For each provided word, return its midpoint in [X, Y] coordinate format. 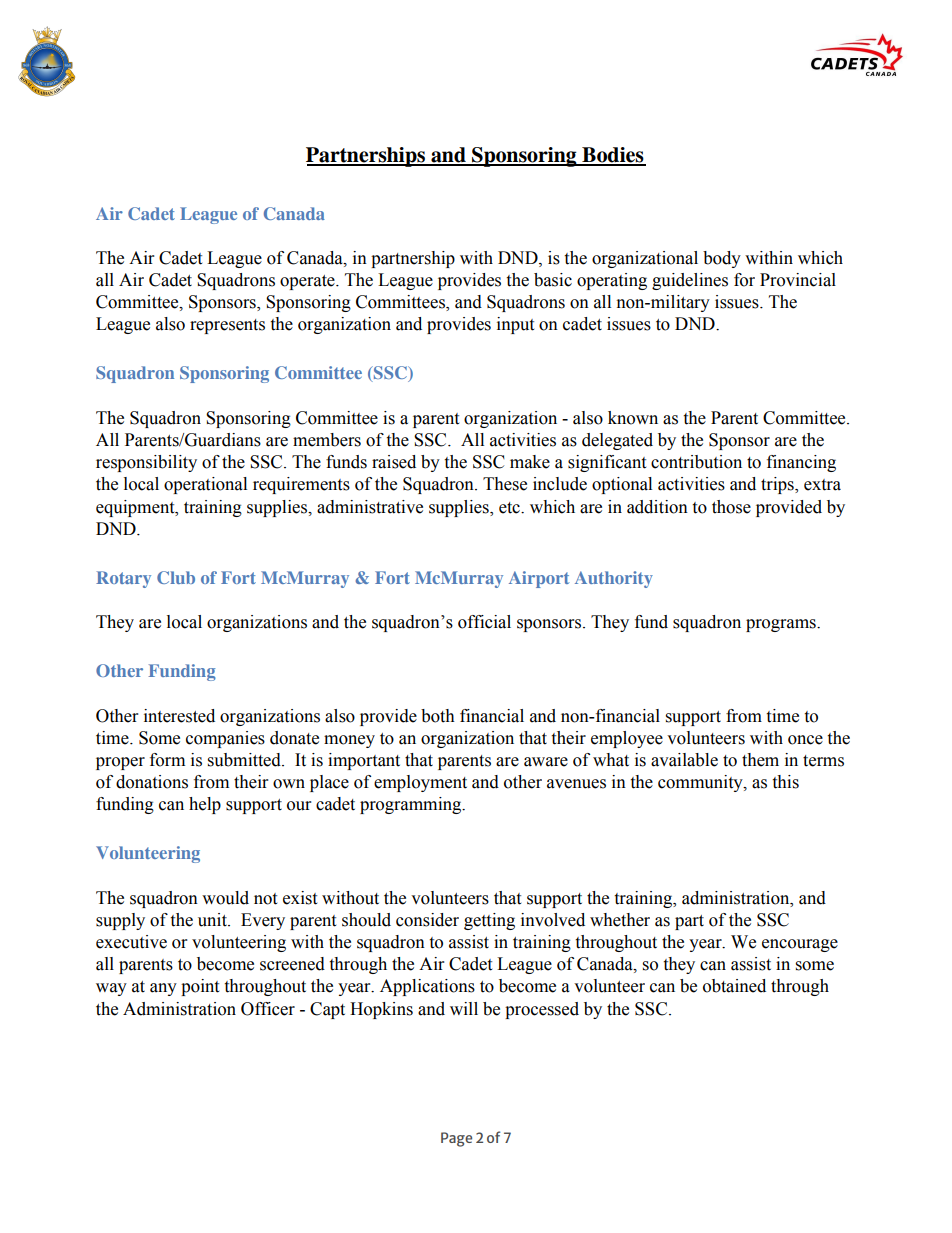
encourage [800, 945]
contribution [696, 462]
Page [456, 1139]
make [530, 462]
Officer [268, 1009]
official [484, 622]
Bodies [613, 156]
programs [782, 625]
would [225, 898]
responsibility [146, 463]
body [722, 259]
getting [489, 921]
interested [179, 716]
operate [308, 282]
